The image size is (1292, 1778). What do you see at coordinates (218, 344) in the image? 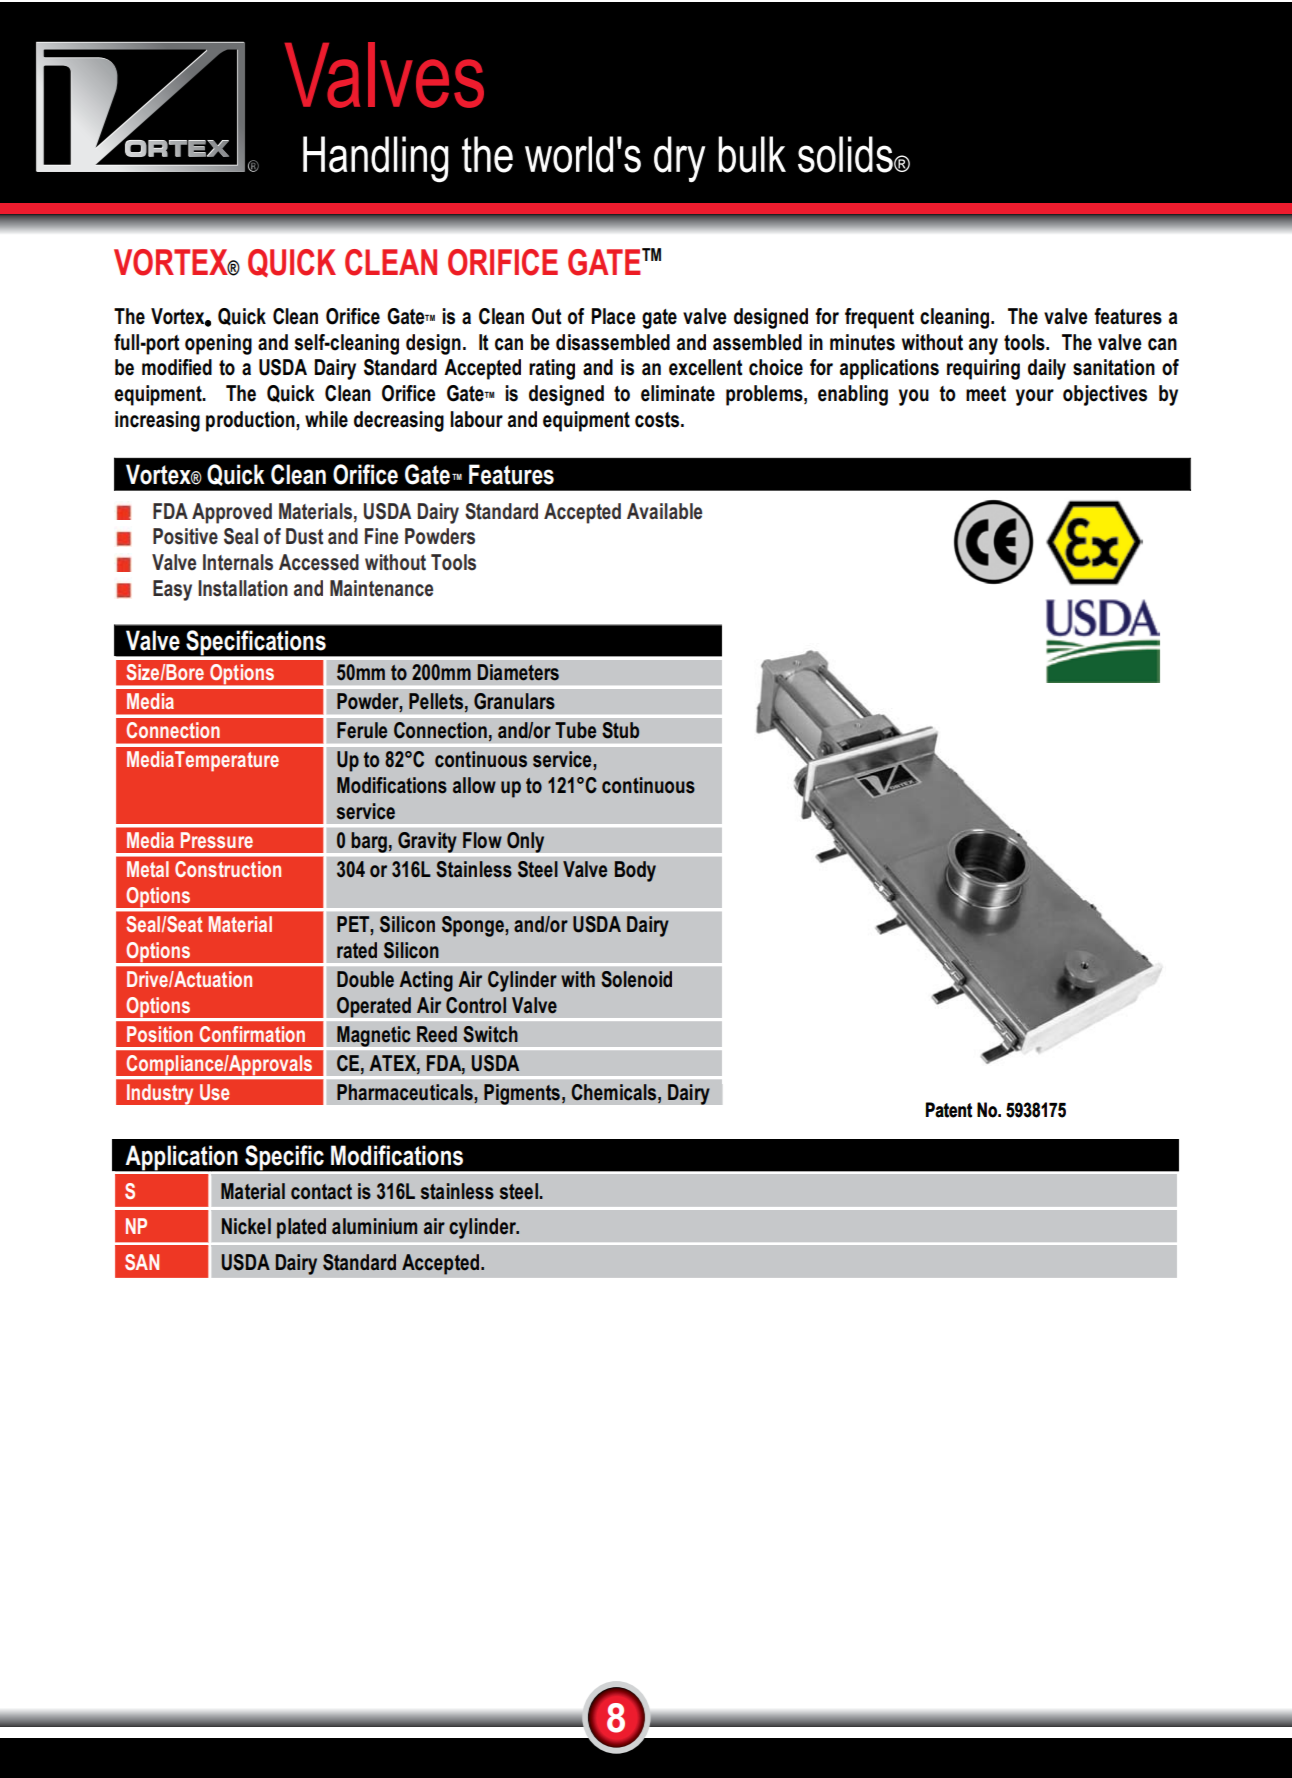
I see `opening` at bounding box center [218, 344].
